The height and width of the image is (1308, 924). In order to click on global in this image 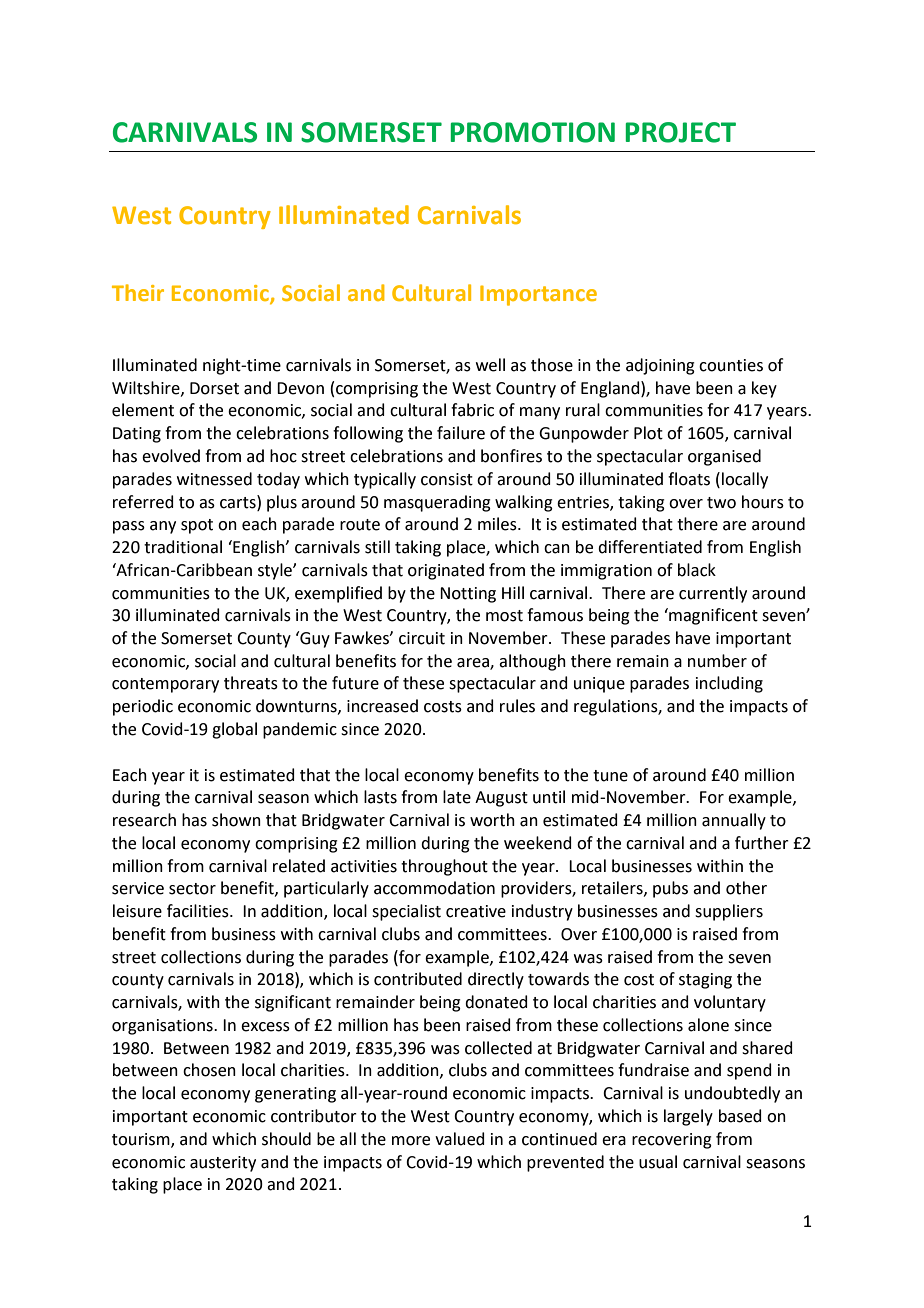, I will do `click(234, 730)`.
